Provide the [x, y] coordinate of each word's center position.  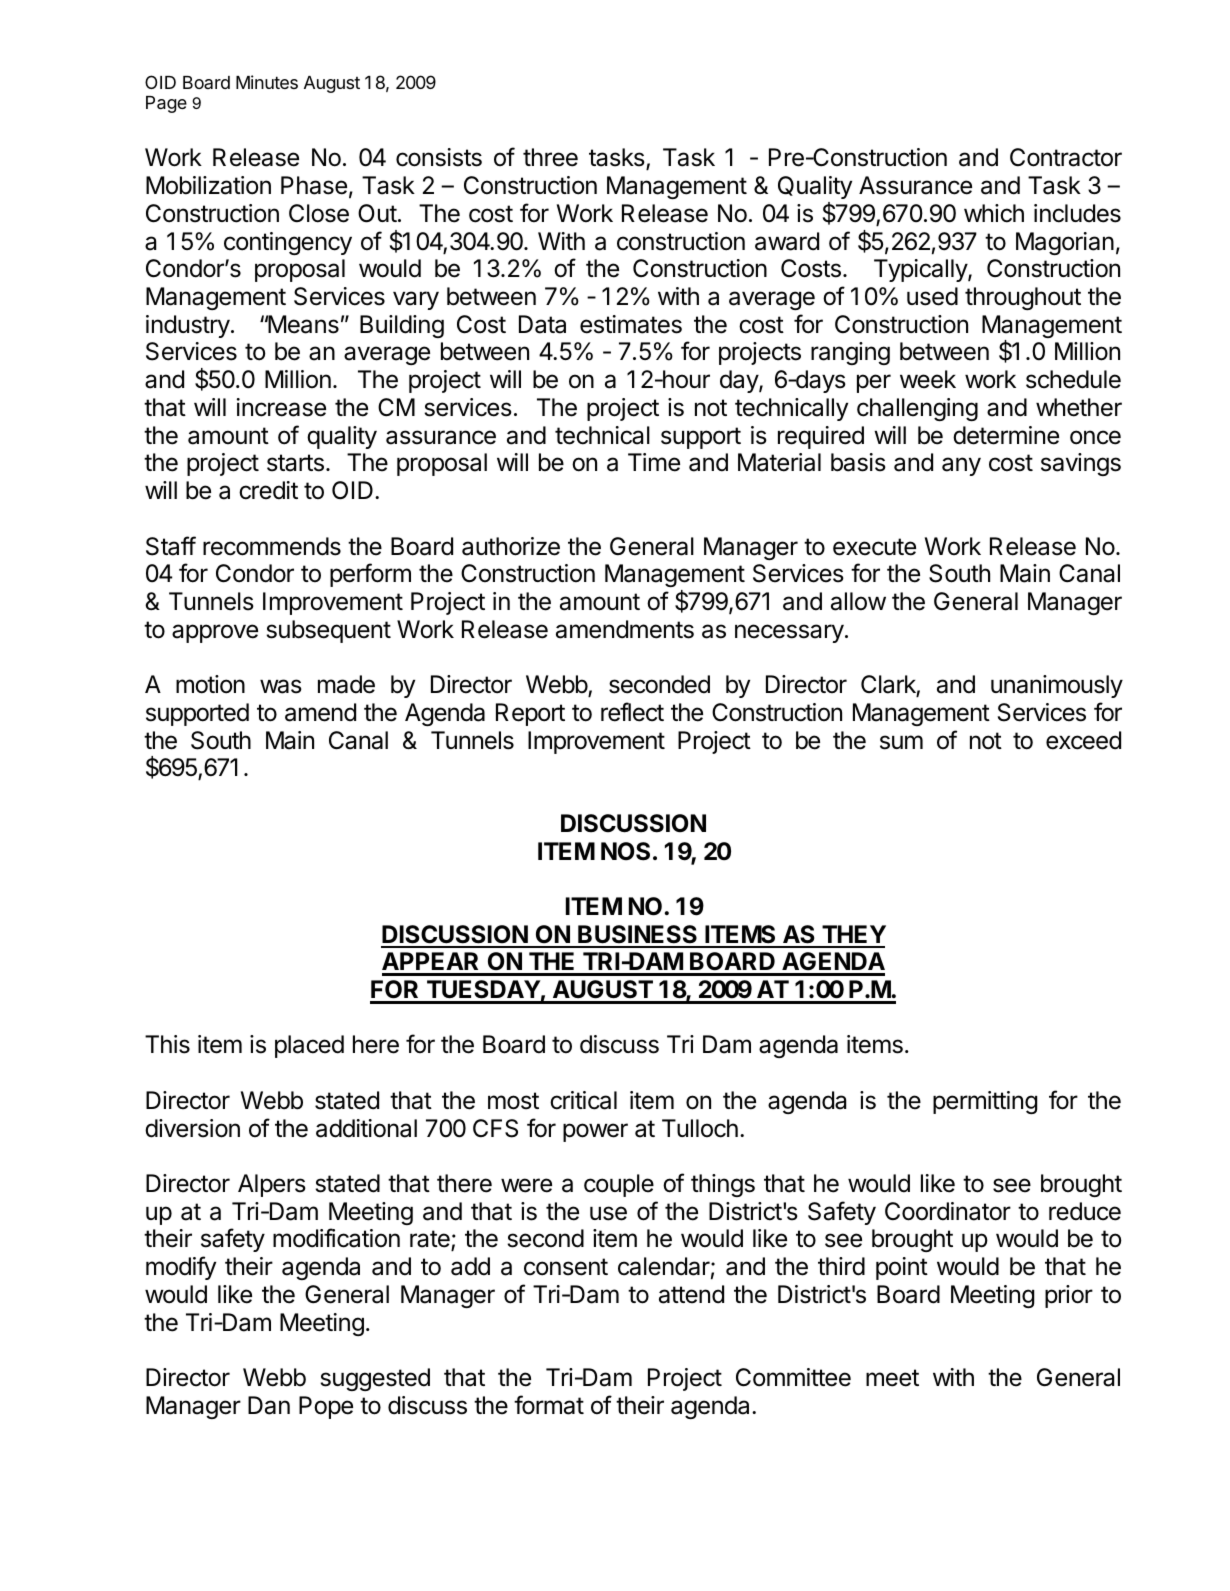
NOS [625, 851]
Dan [269, 1405]
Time [654, 462]
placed [309, 1046]
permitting [985, 1102]
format [549, 1405]
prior [1069, 1296]
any [961, 466]
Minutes [267, 82]
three [550, 157]
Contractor [1066, 157]
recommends [272, 546]
